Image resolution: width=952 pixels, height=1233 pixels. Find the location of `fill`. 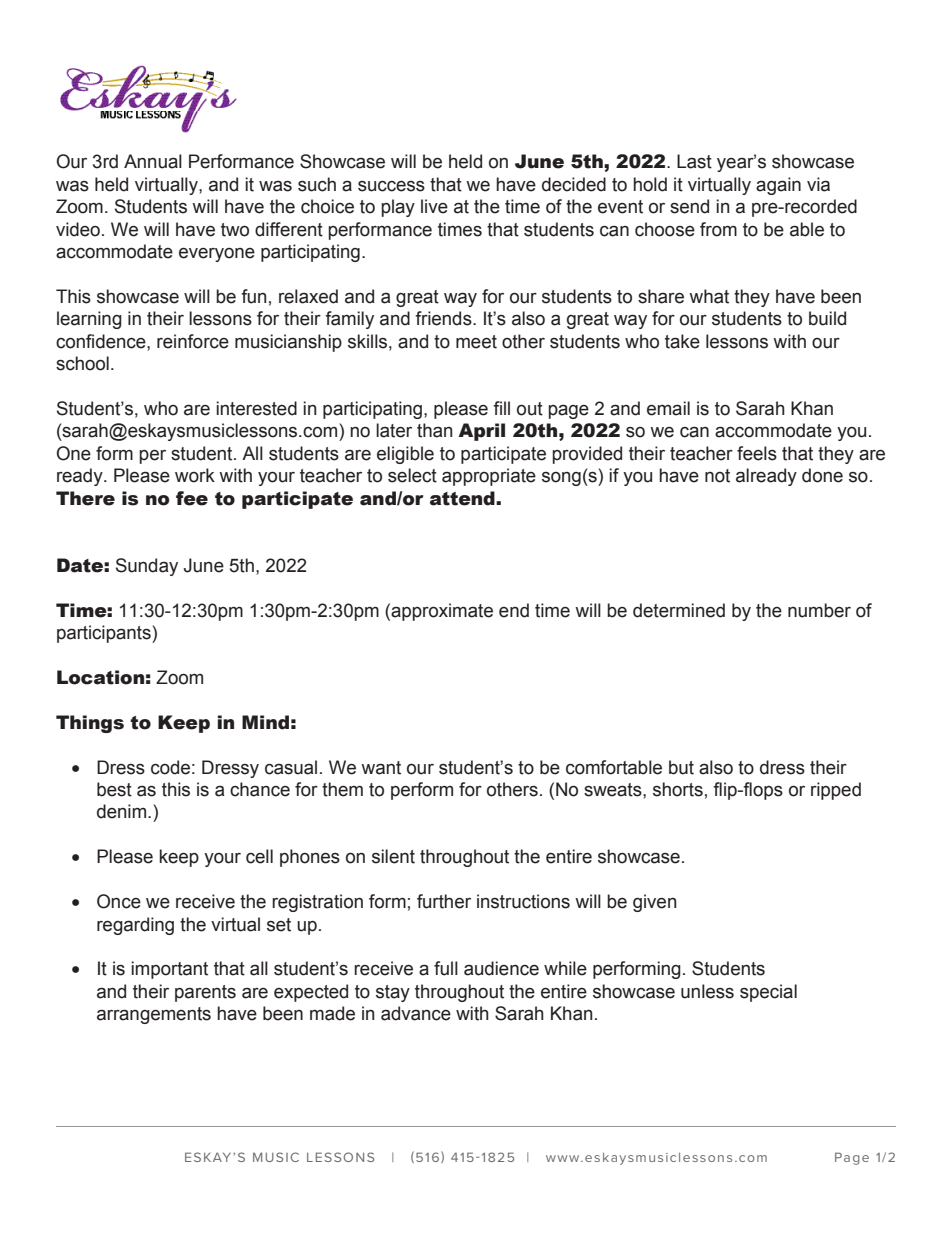

fill is located at coordinates (501, 408).
